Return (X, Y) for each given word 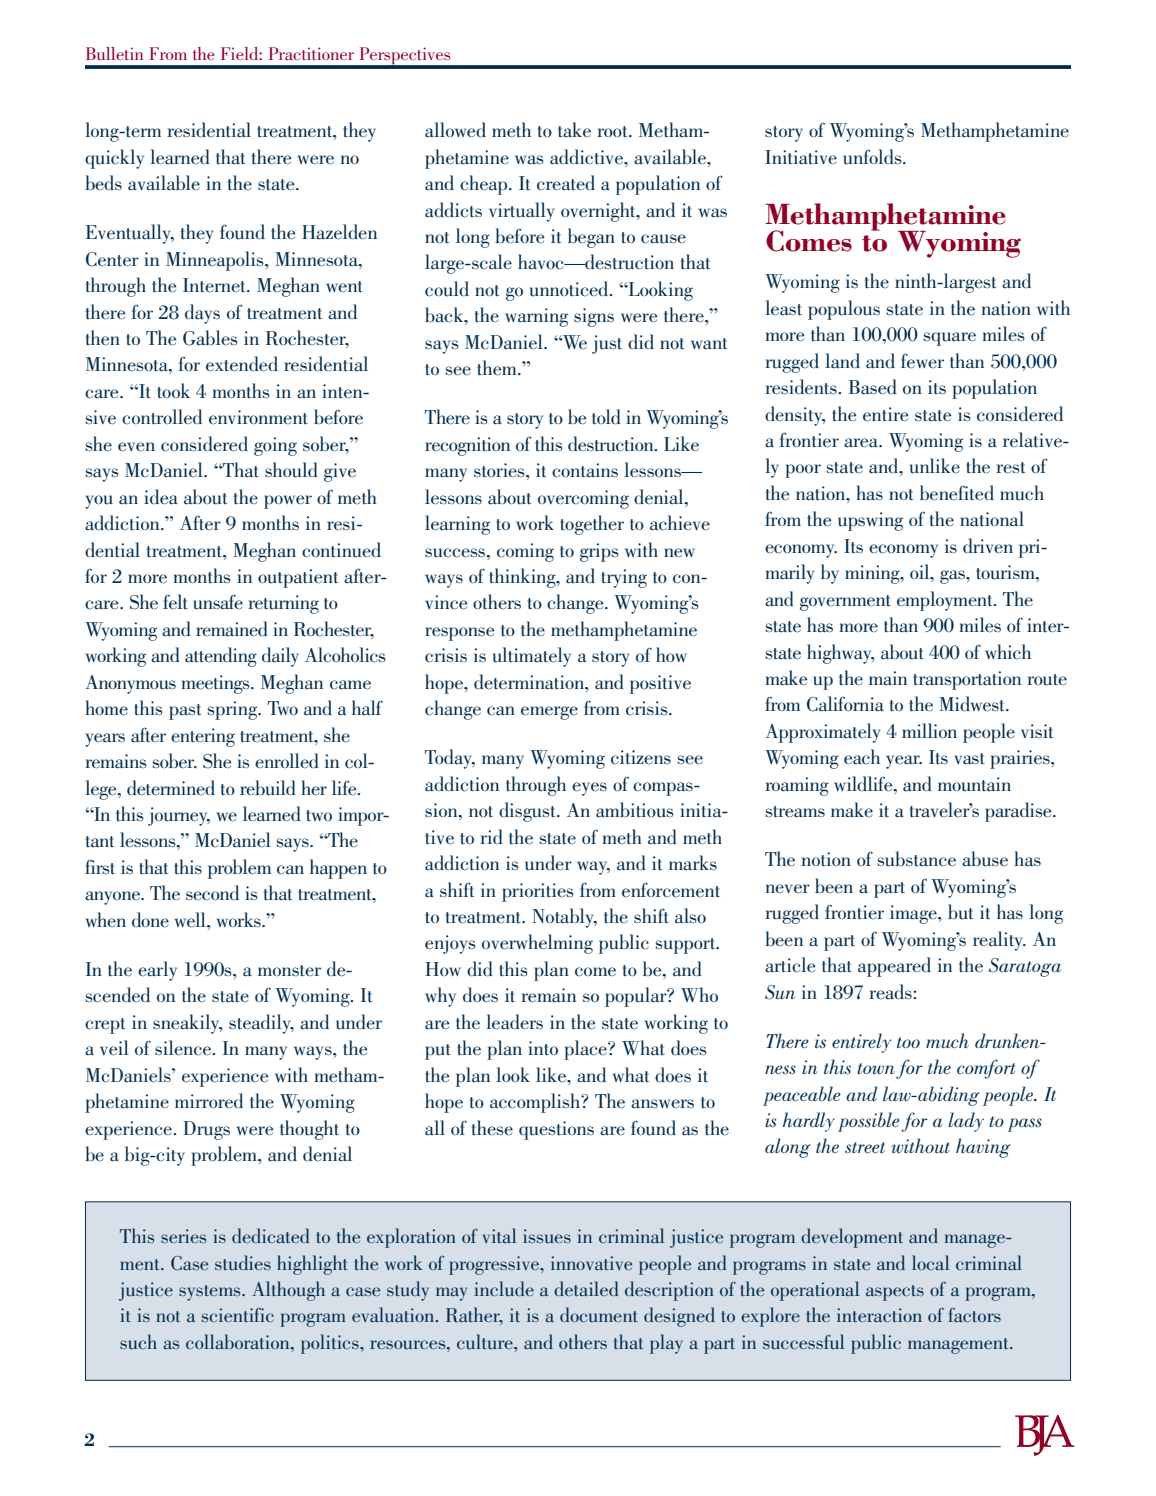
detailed (586, 1288)
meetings (217, 684)
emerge (549, 713)
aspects (895, 1293)
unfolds (873, 157)
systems (211, 1293)
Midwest (973, 704)
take (574, 130)
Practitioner (311, 53)
